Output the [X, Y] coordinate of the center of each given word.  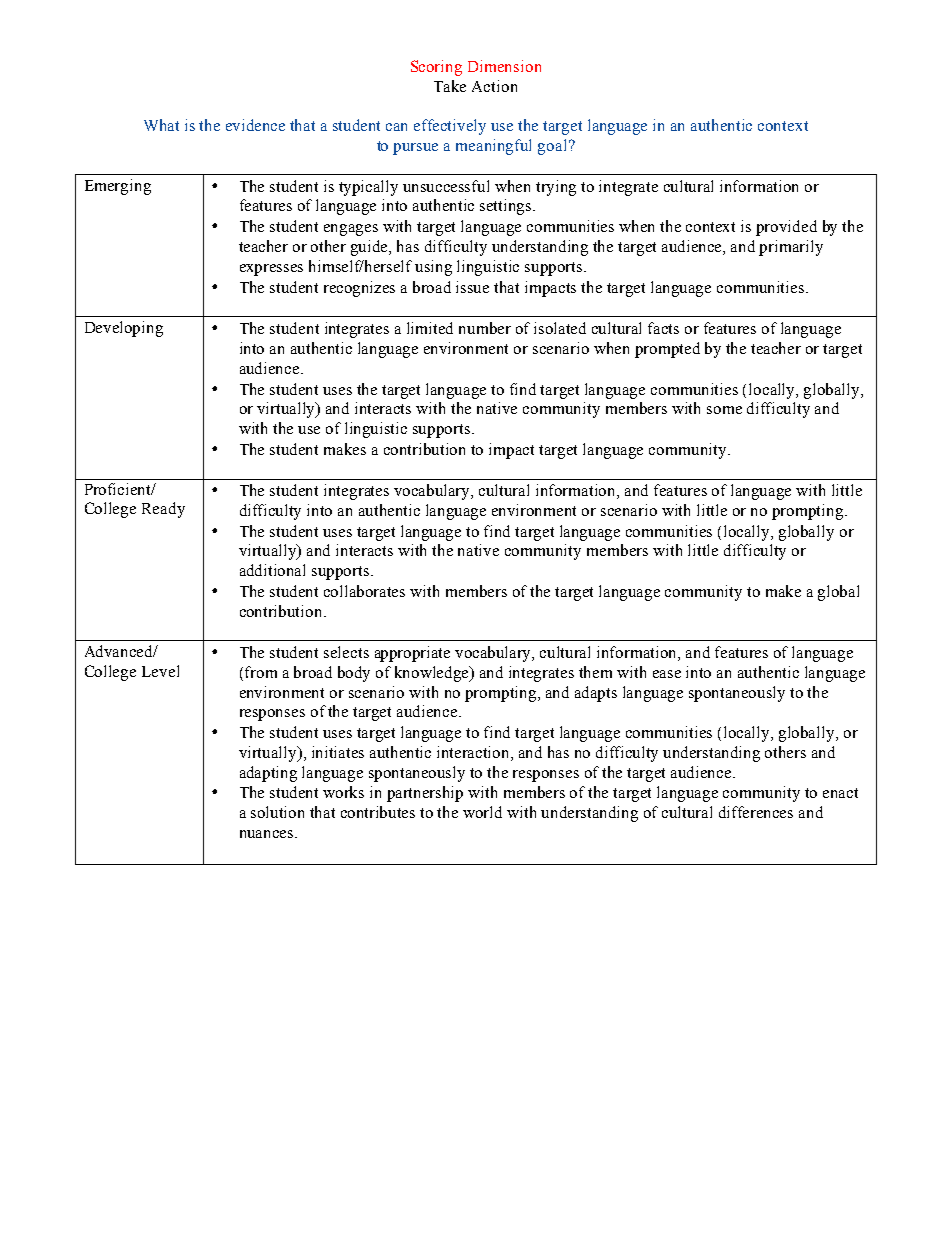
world [482, 812]
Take [450, 86]
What [161, 125]
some [724, 410]
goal [554, 147]
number [485, 328]
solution [277, 812]
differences [756, 812]
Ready [163, 510]
